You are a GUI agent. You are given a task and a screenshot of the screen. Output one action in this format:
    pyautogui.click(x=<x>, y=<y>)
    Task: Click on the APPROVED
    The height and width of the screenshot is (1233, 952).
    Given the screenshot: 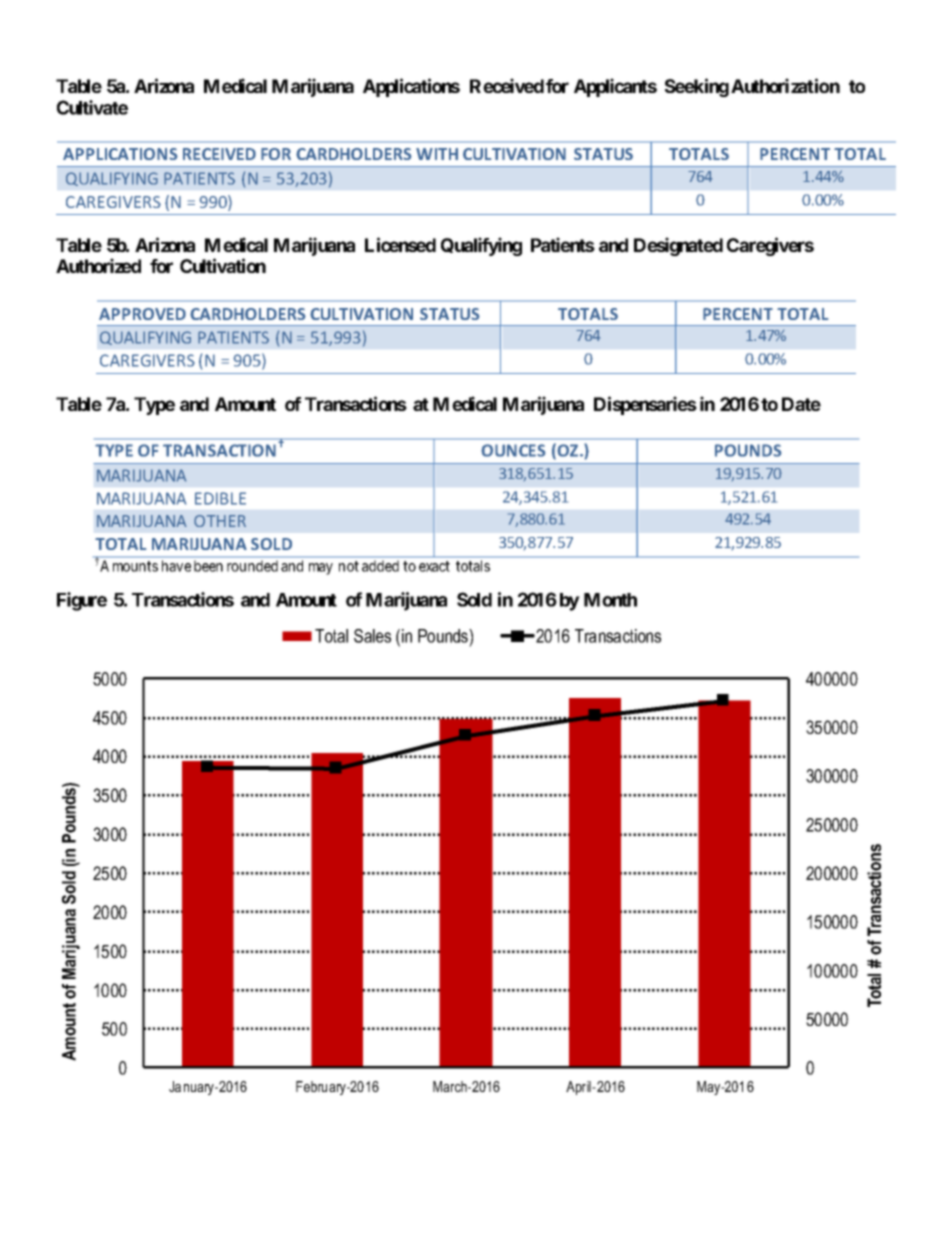 What is the action you would take?
    pyautogui.click(x=142, y=314)
